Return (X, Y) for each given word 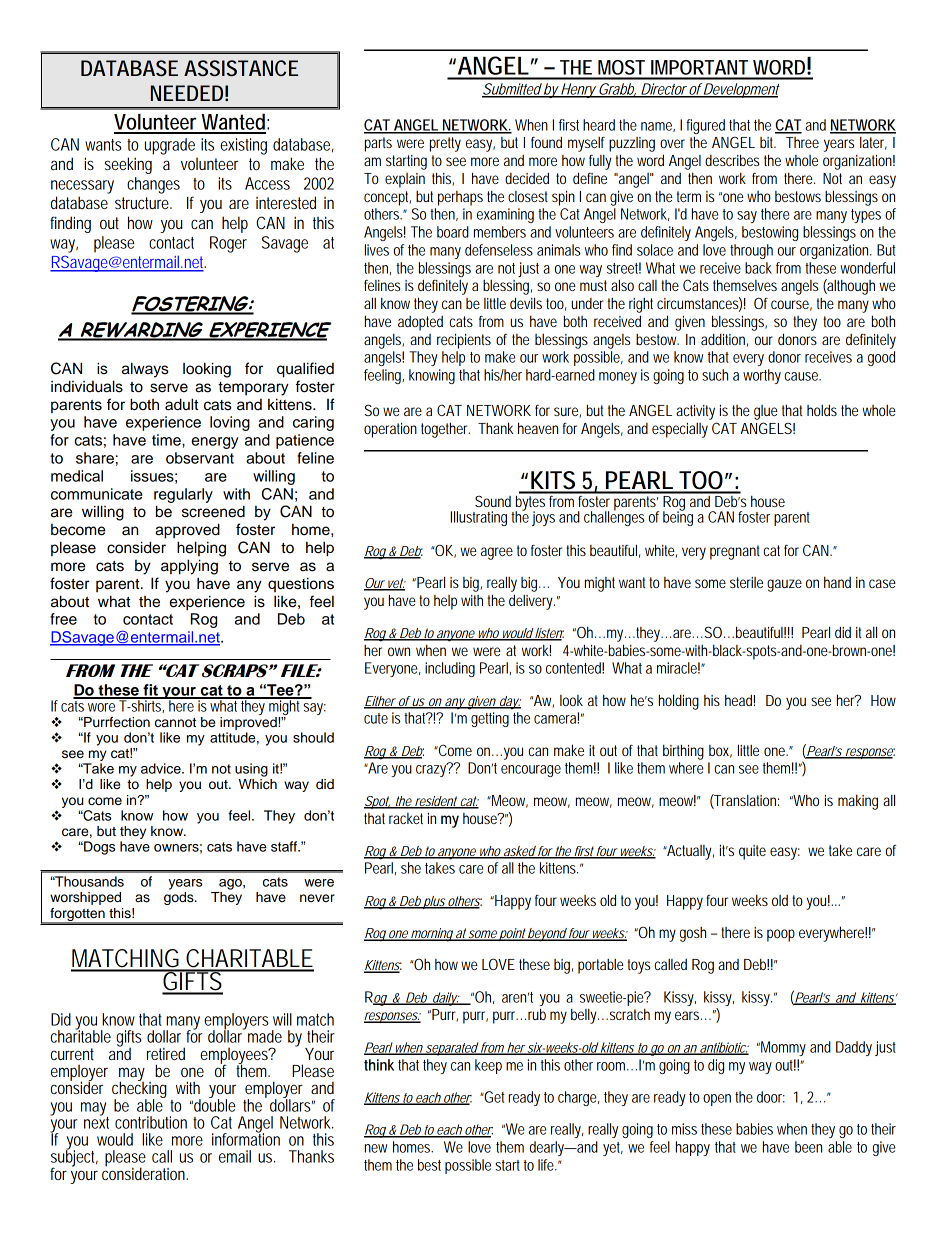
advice (162, 768)
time (167, 440)
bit (768, 142)
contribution (151, 1122)
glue (766, 412)
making (858, 802)
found (546, 142)
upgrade (170, 146)
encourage (531, 771)
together (445, 430)
